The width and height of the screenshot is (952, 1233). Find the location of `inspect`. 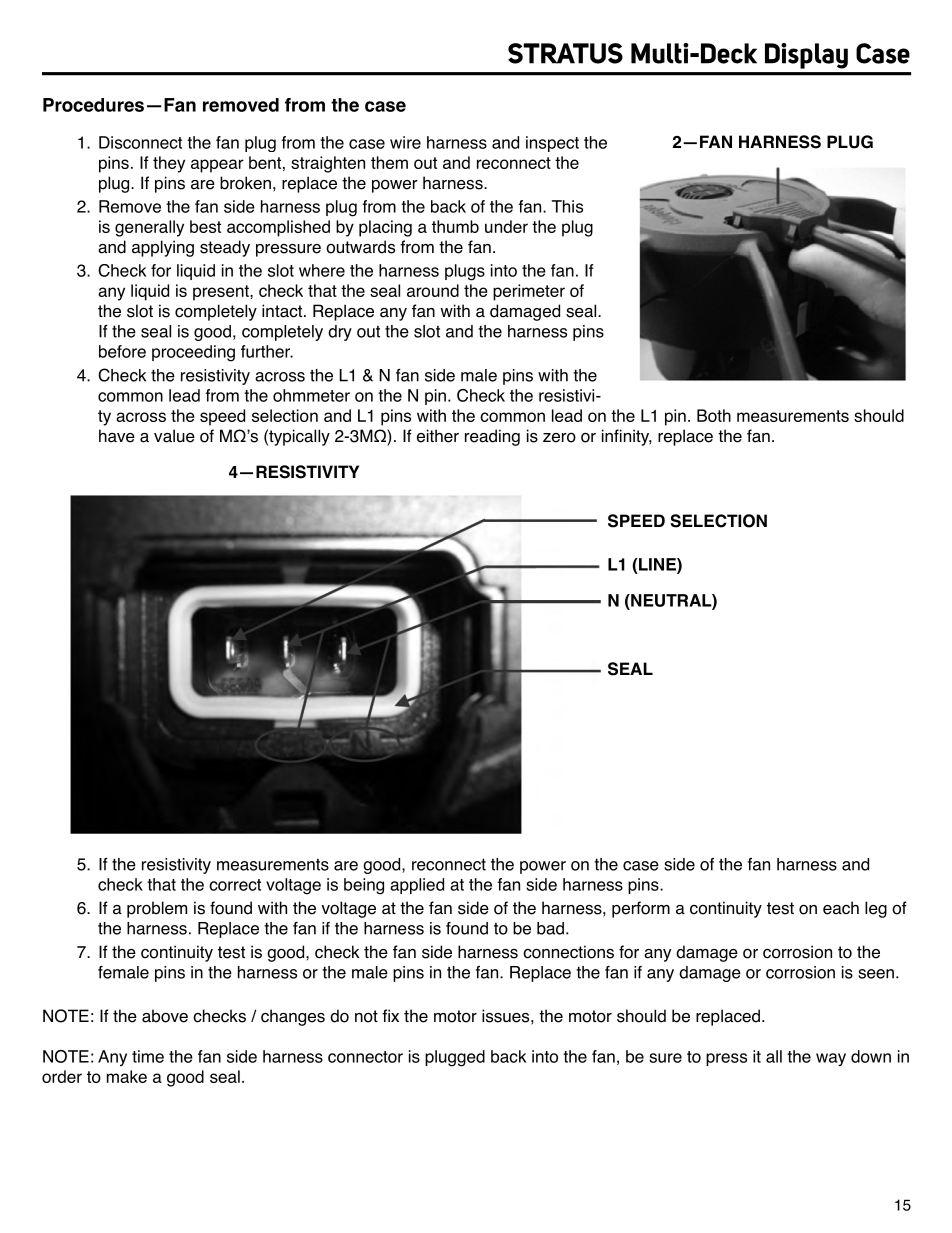

inspect is located at coordinates (552, 144).
